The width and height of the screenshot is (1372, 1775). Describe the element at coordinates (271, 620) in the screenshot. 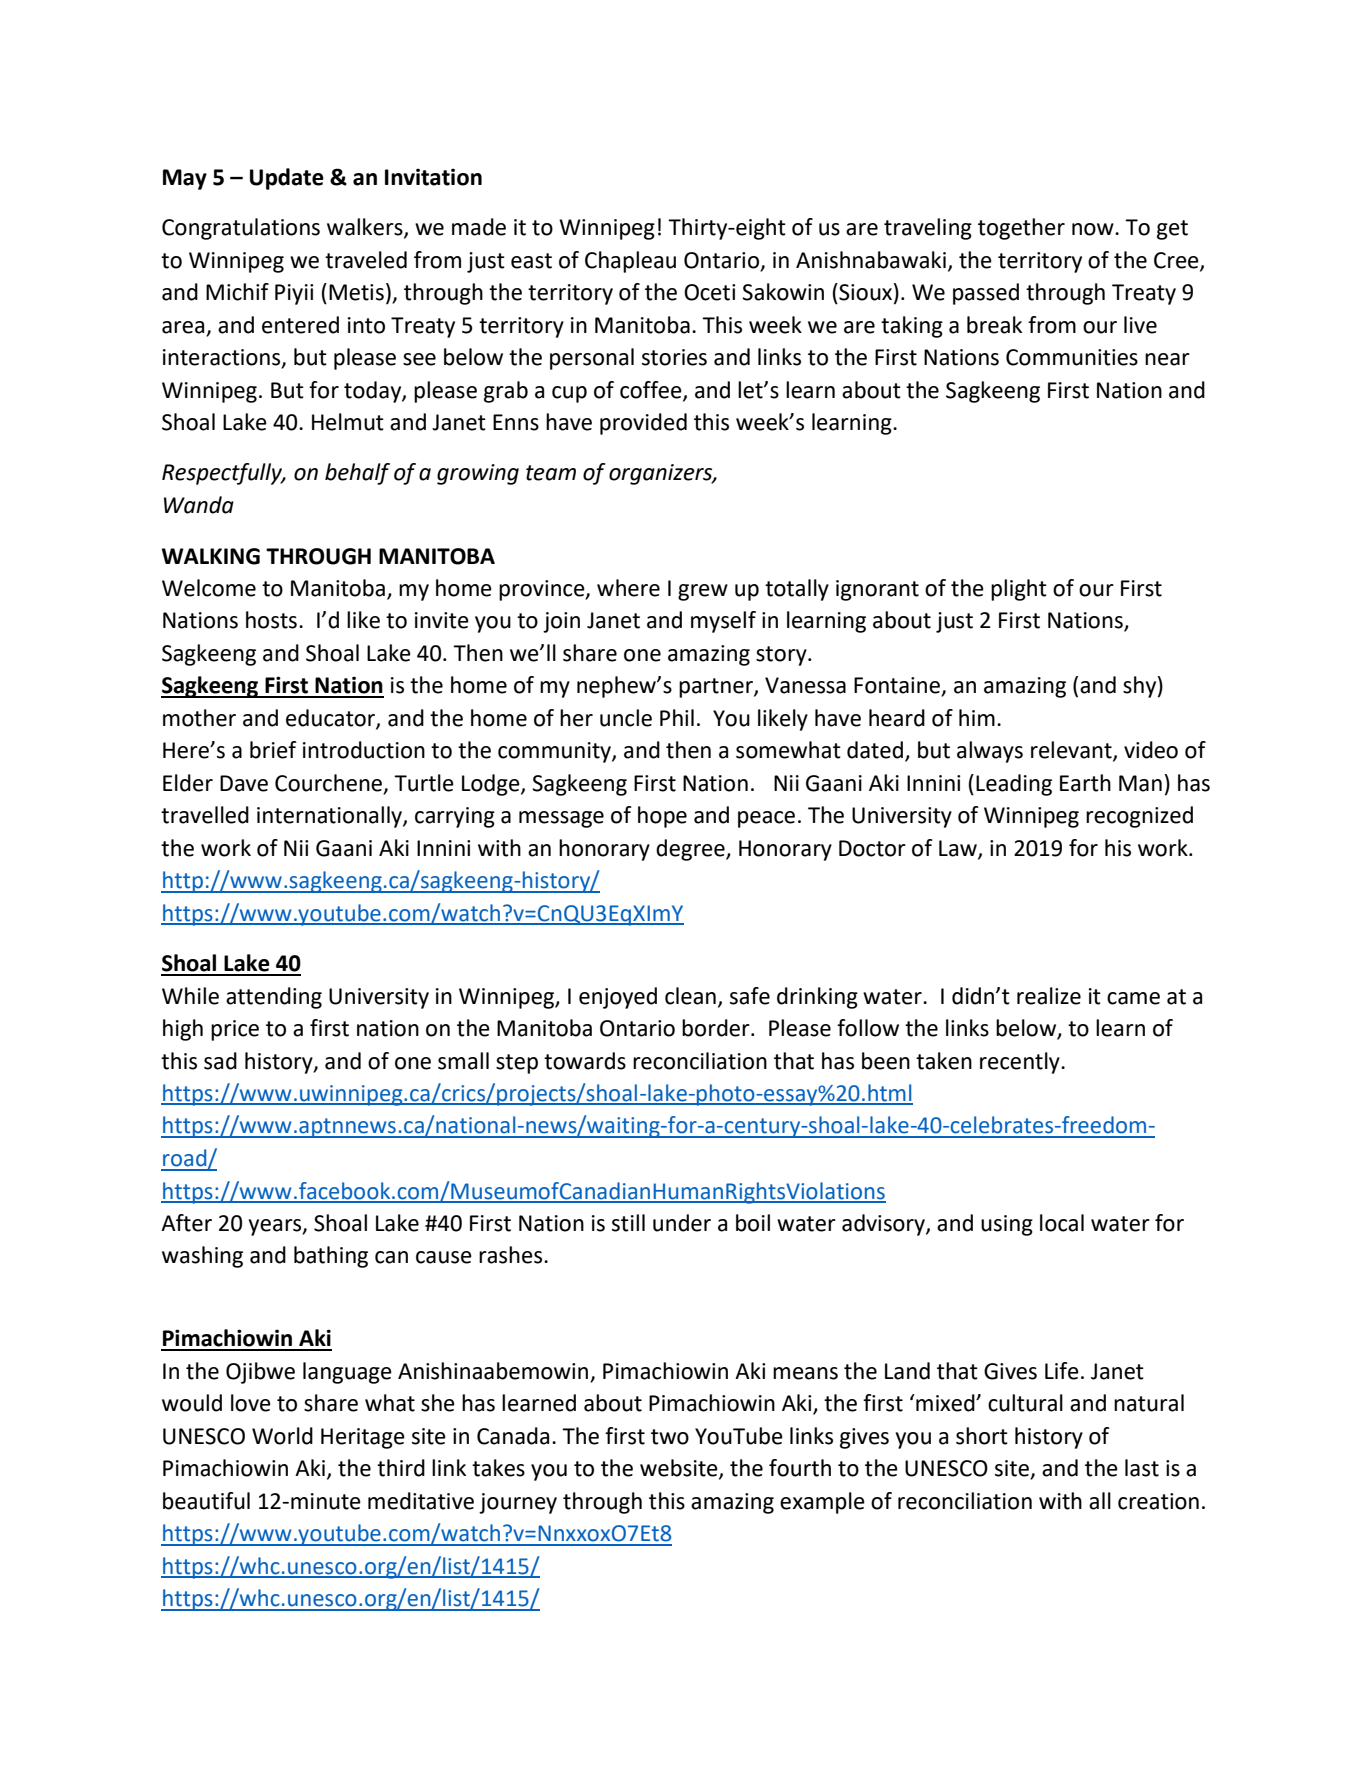

I see `hosts` at that location.
